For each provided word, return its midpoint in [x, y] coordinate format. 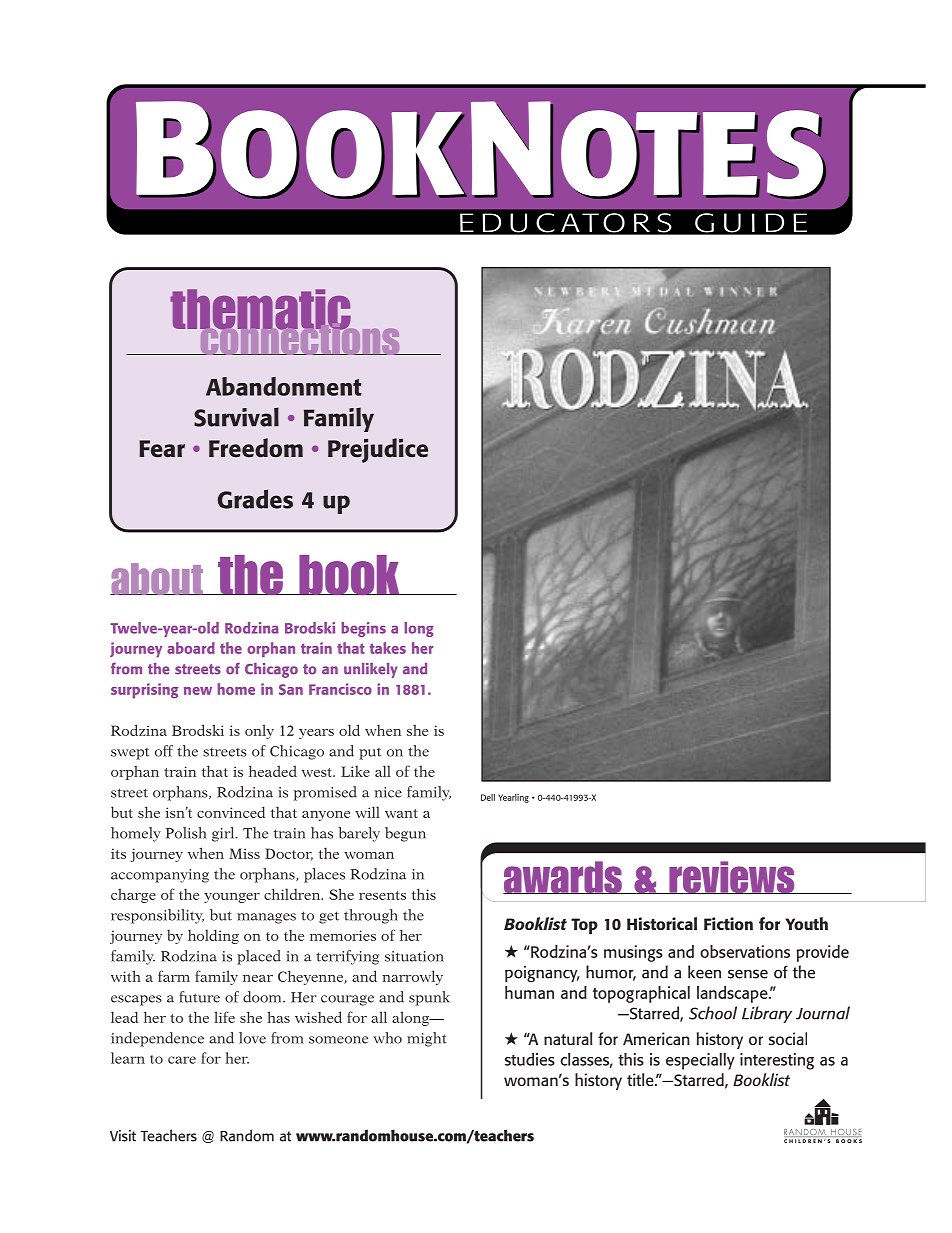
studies [530, 1059]
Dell [488, 797]
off [164, 751]
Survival [236, 417]
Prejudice [378, 450]
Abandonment [284, 386]
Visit [123, 1136]
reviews [732, 877]
